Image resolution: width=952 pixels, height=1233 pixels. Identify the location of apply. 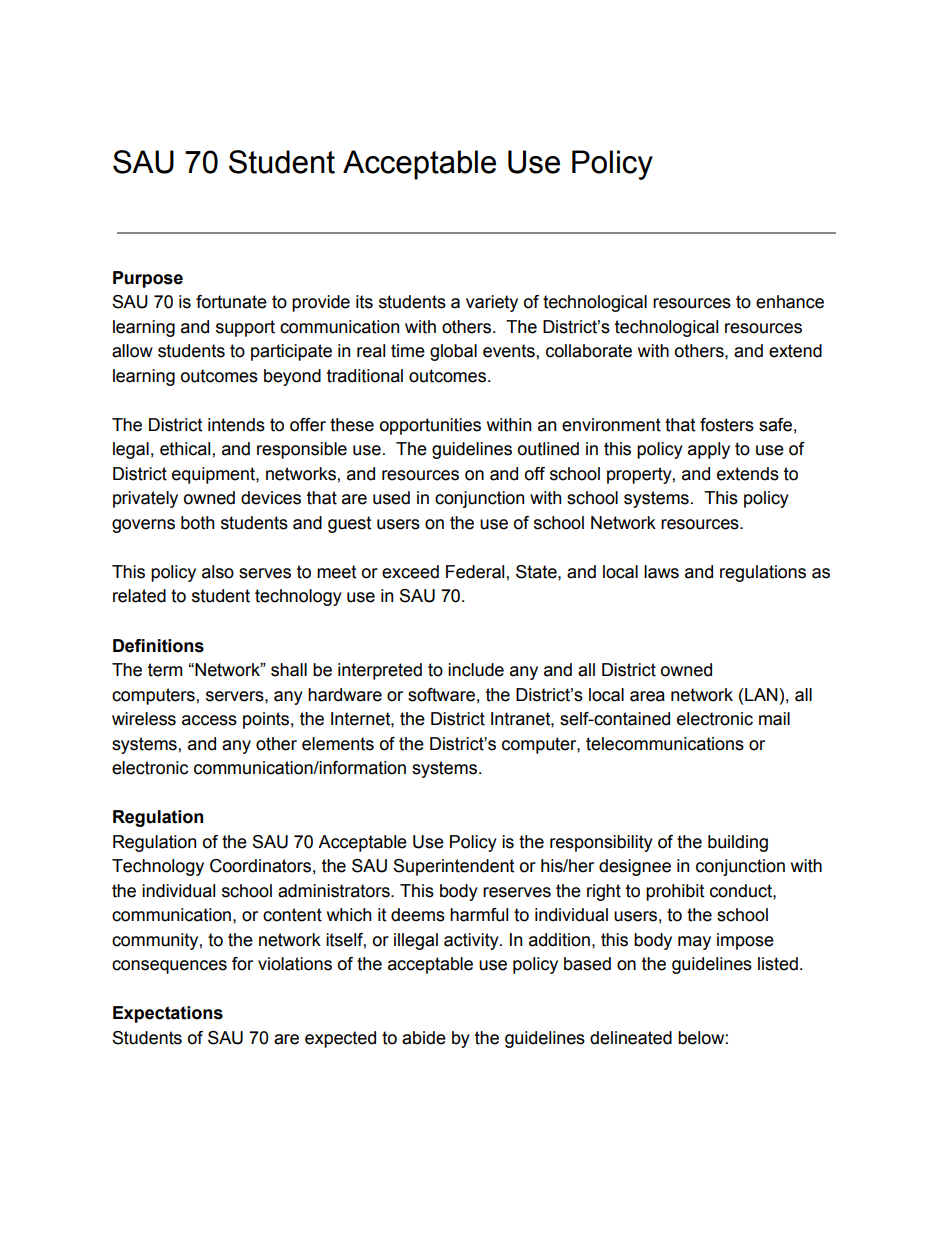
(709, 450).
